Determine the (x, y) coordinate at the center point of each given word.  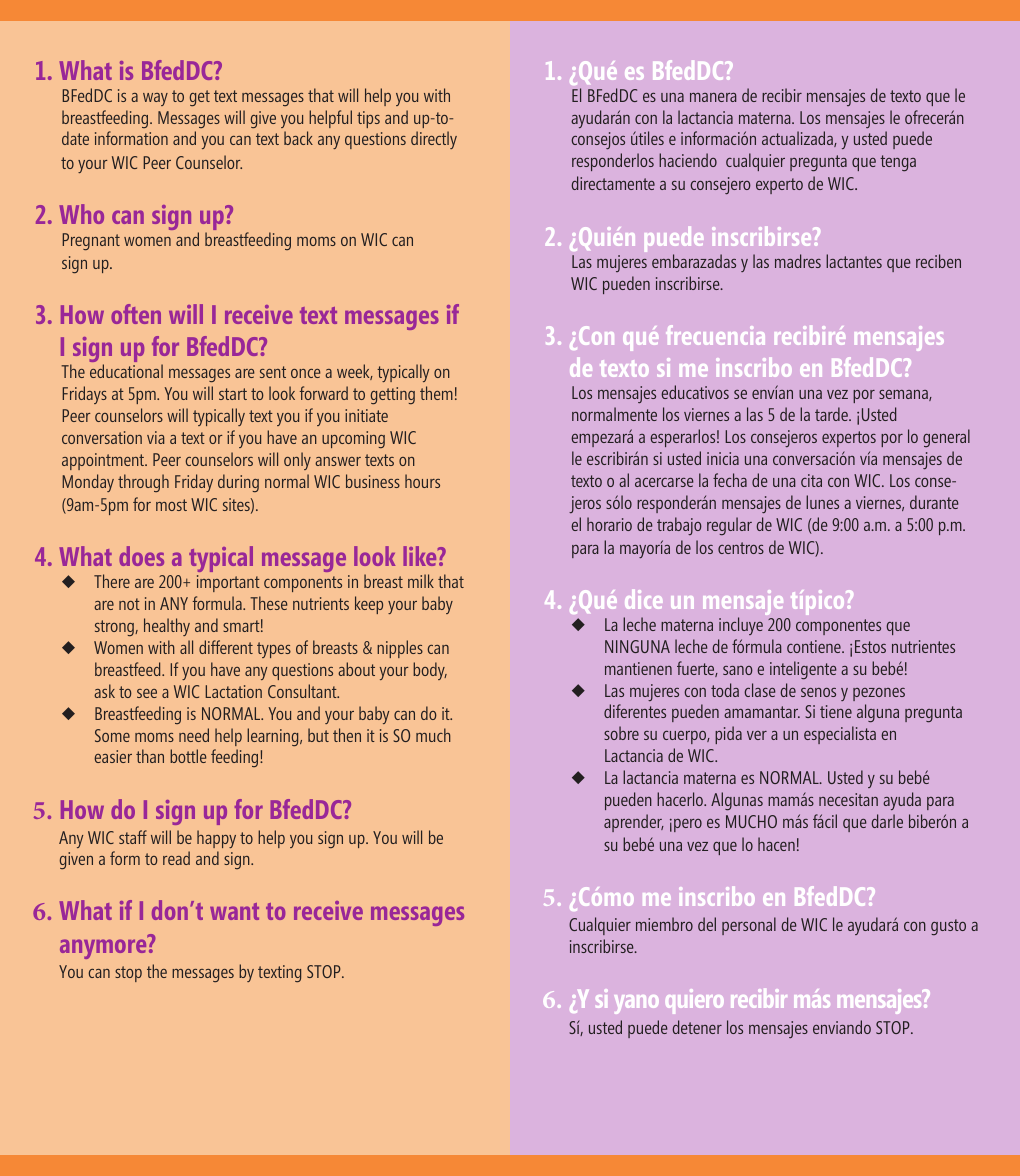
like (421, 556)
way (155, 99)
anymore (104, 948)
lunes (822, 502)
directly (434, 140)
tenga (898, 163)
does (141, 556)
